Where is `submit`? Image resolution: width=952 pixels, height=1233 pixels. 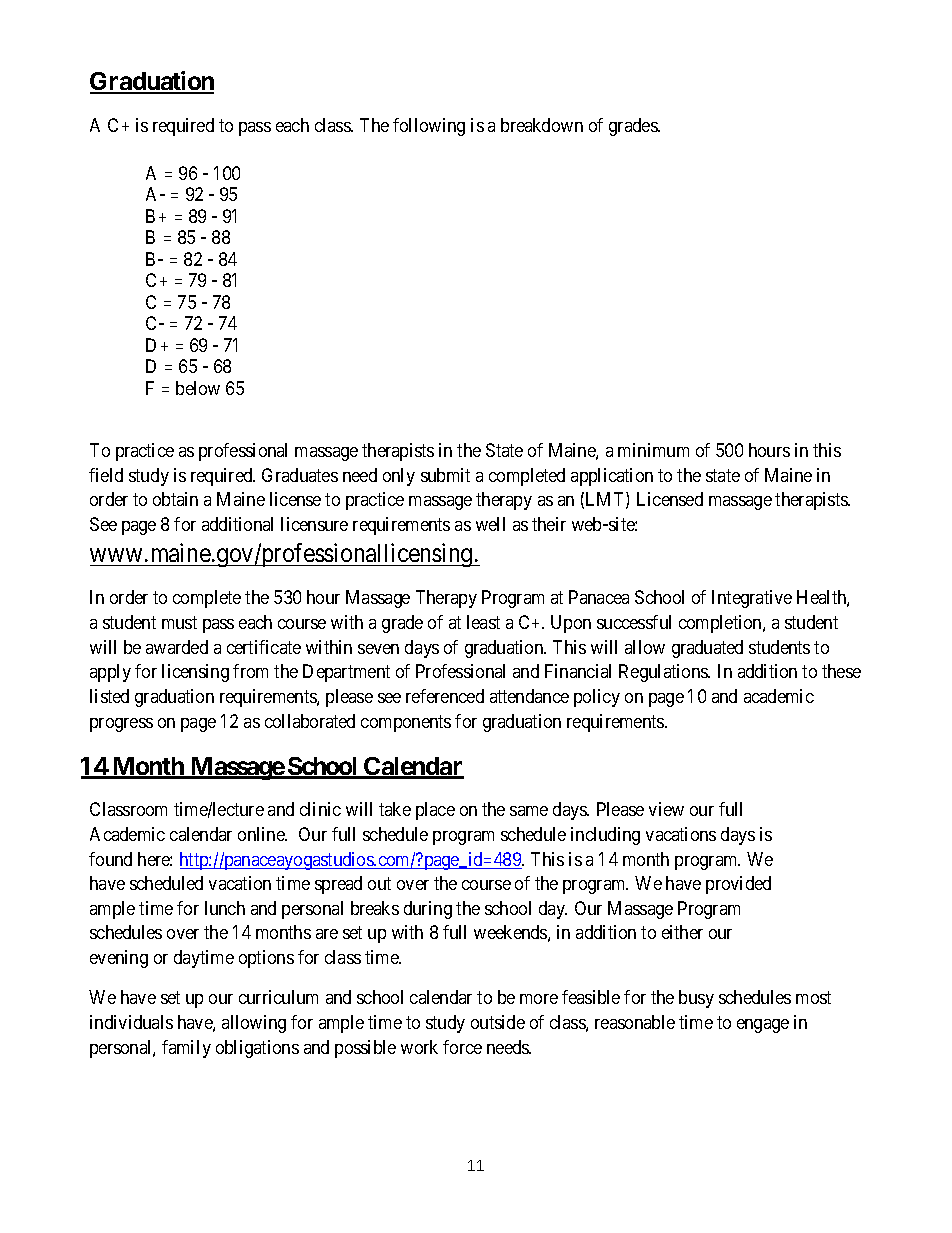 submit is located at coordinates (445, 475).
